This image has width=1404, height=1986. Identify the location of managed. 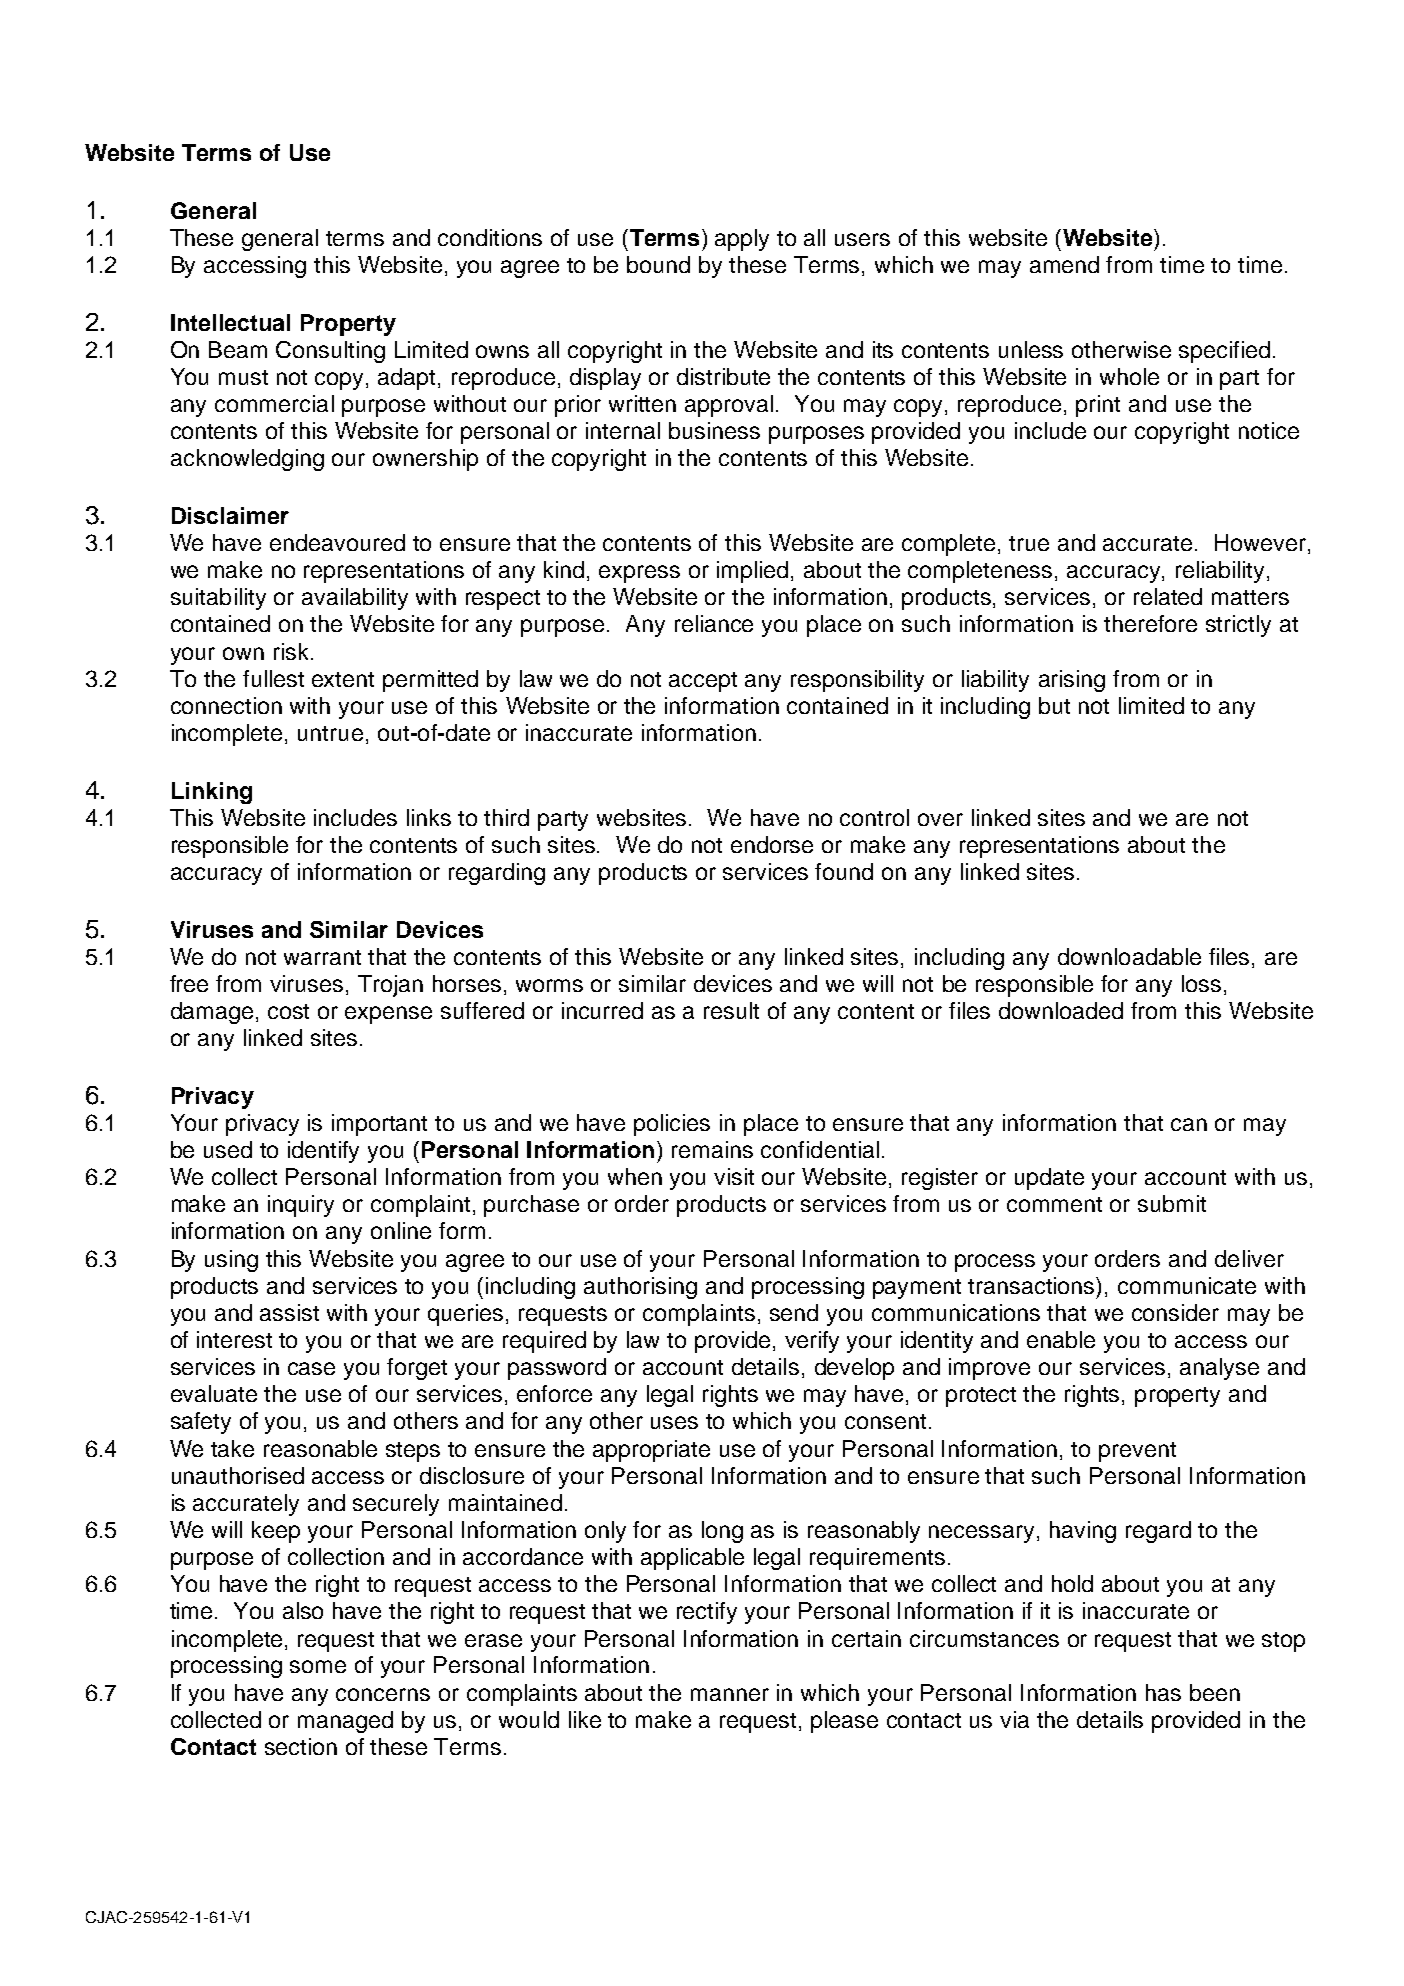
(345, 1722).
